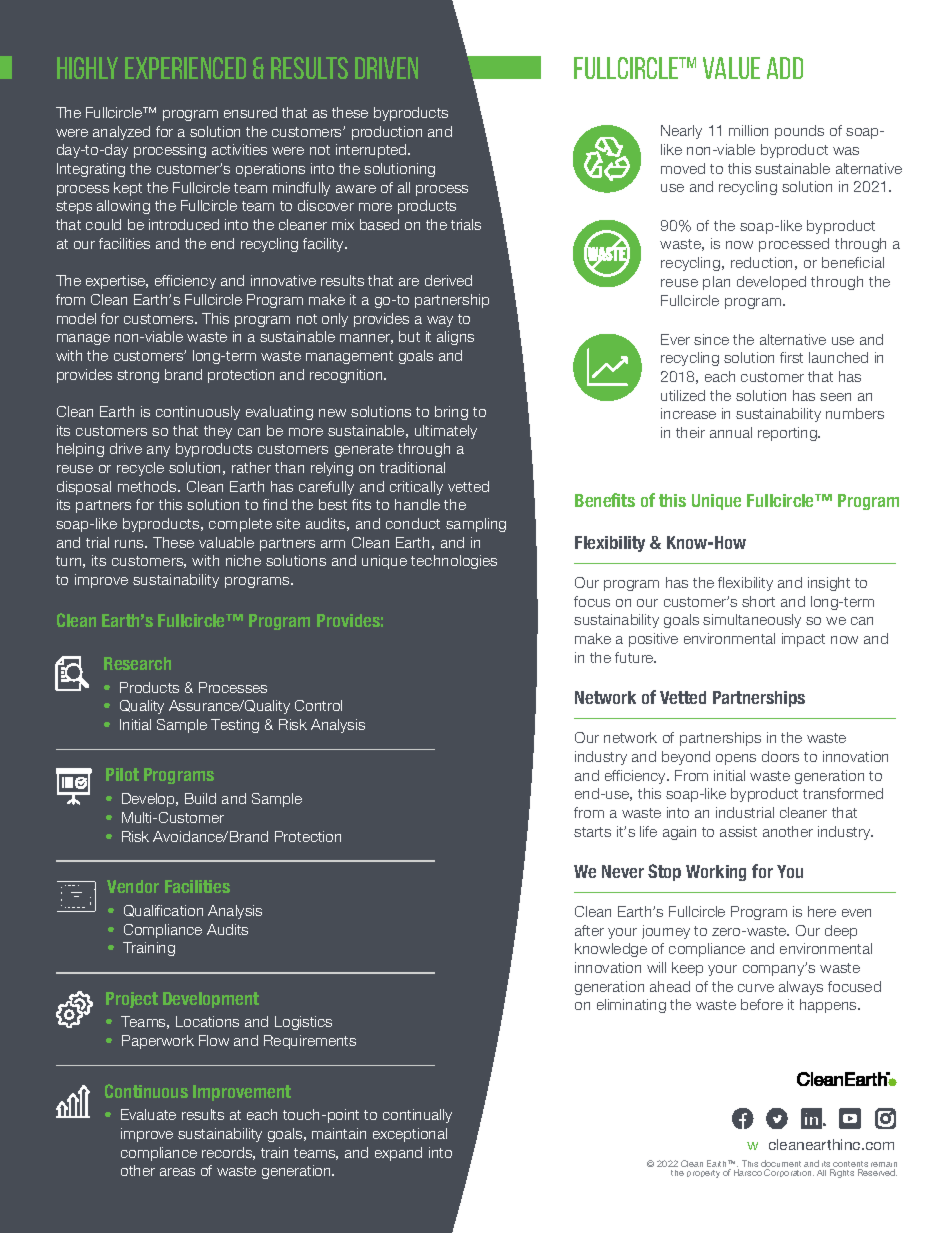 Image resolution: width=952 pixels, height=1233 pixels. I want to click on technologies, so click(454, 562).
